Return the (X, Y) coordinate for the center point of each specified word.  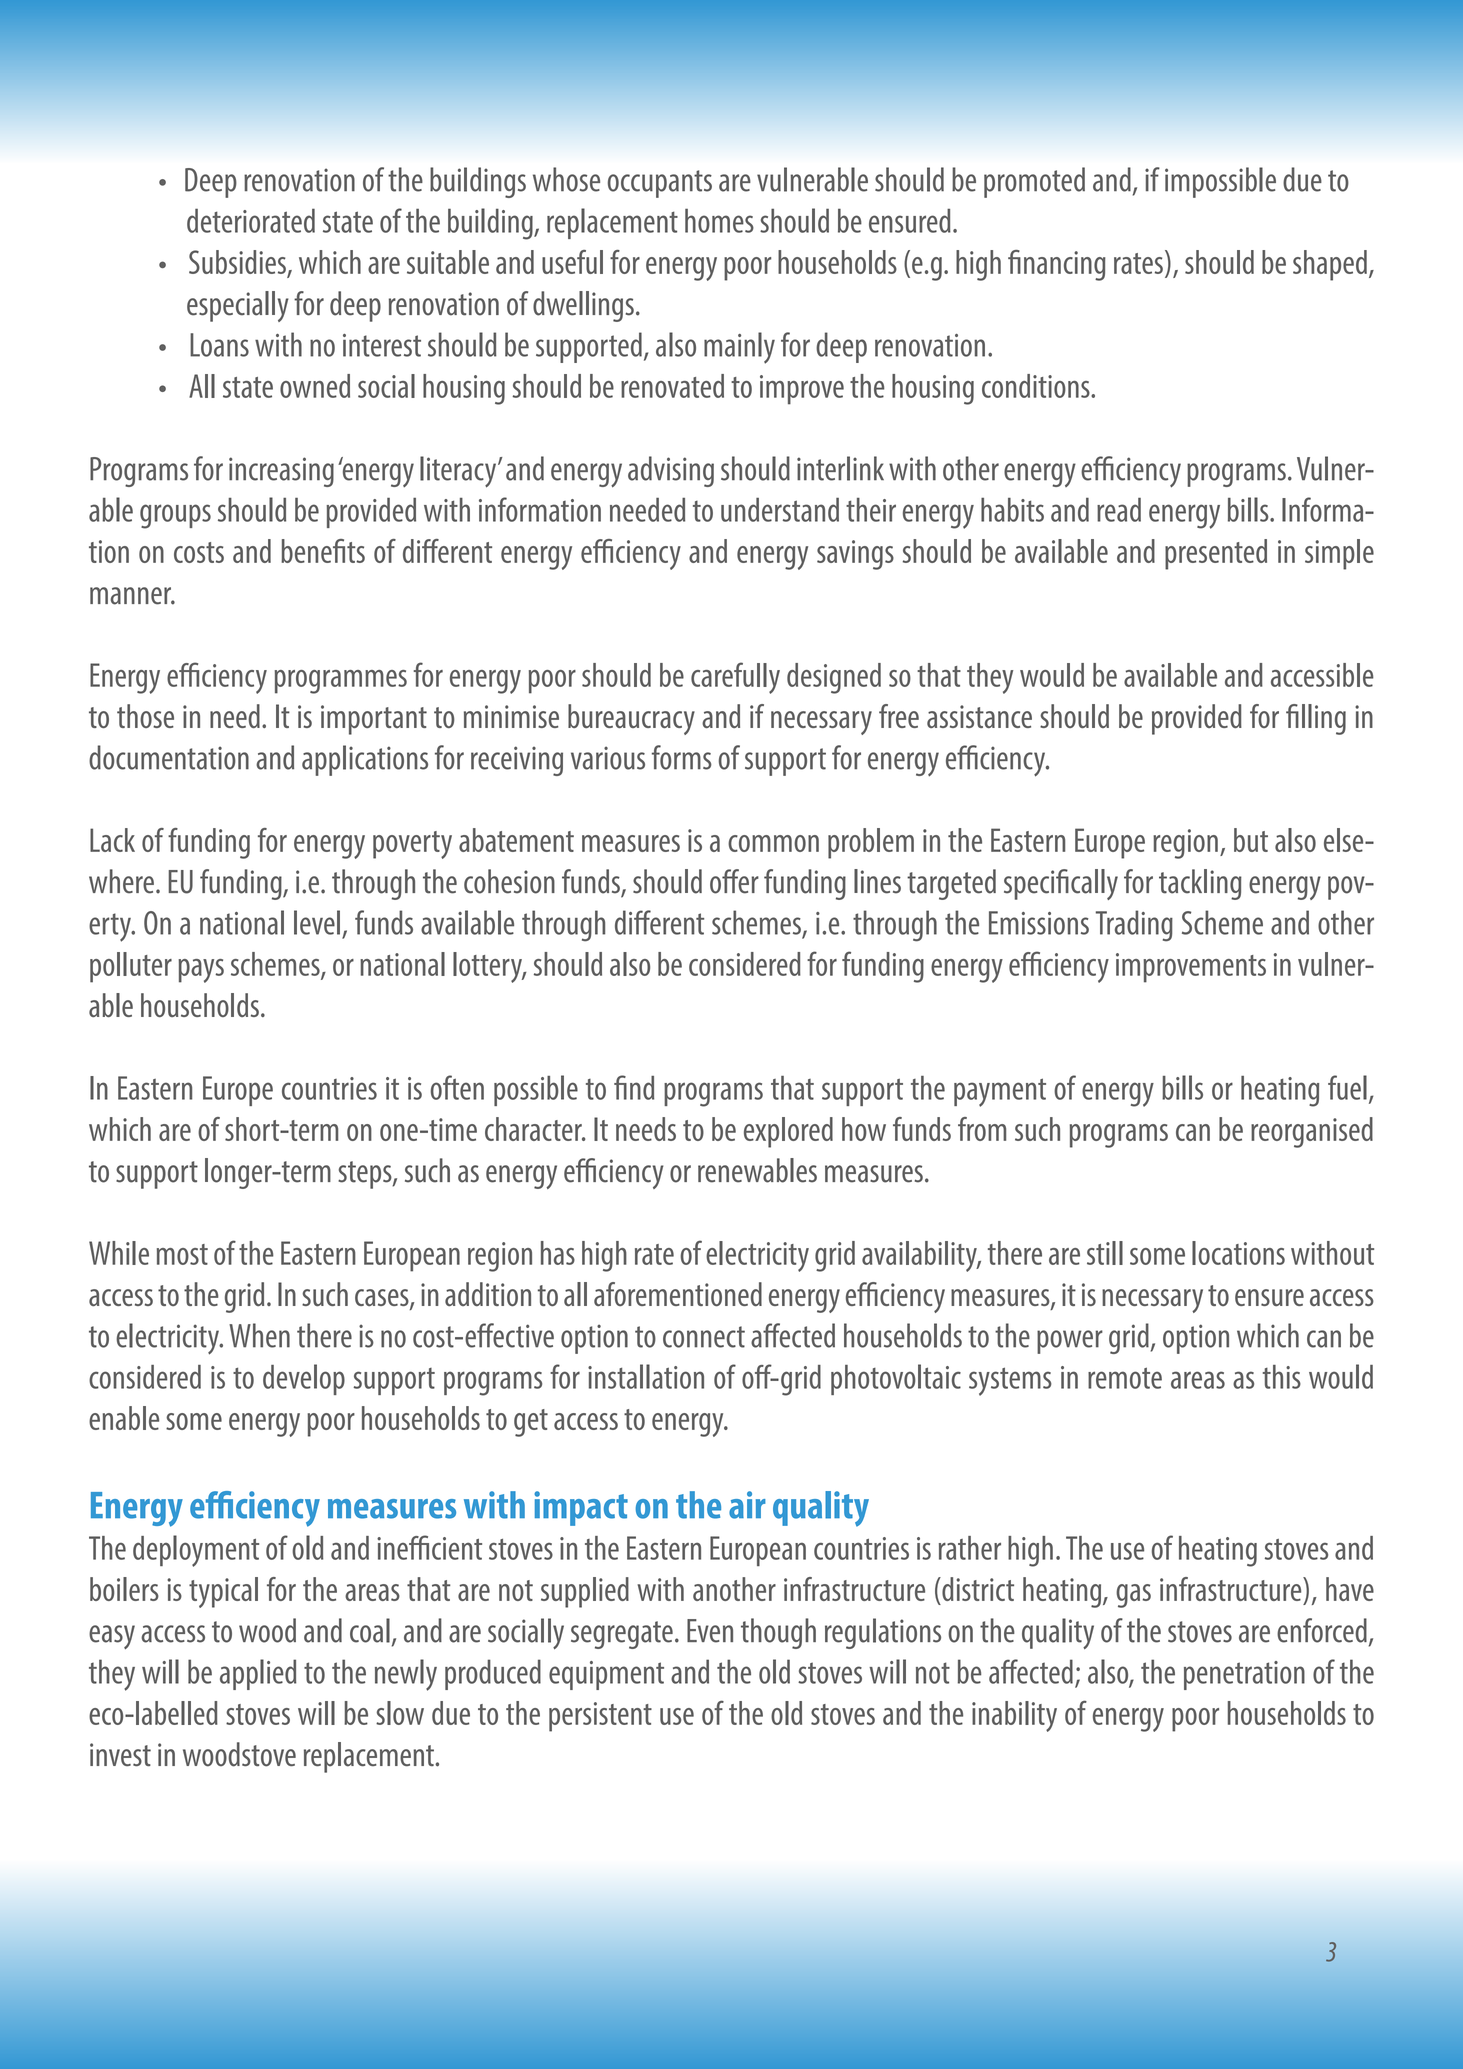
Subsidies (238, 263)
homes (719, 220)
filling (1316, 719)
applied (258, 1674)
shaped (1330, 265)
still (1105, 1253)
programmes (341, 682)
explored (788, 1132)
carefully (735, 678)
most (182, 1254)
